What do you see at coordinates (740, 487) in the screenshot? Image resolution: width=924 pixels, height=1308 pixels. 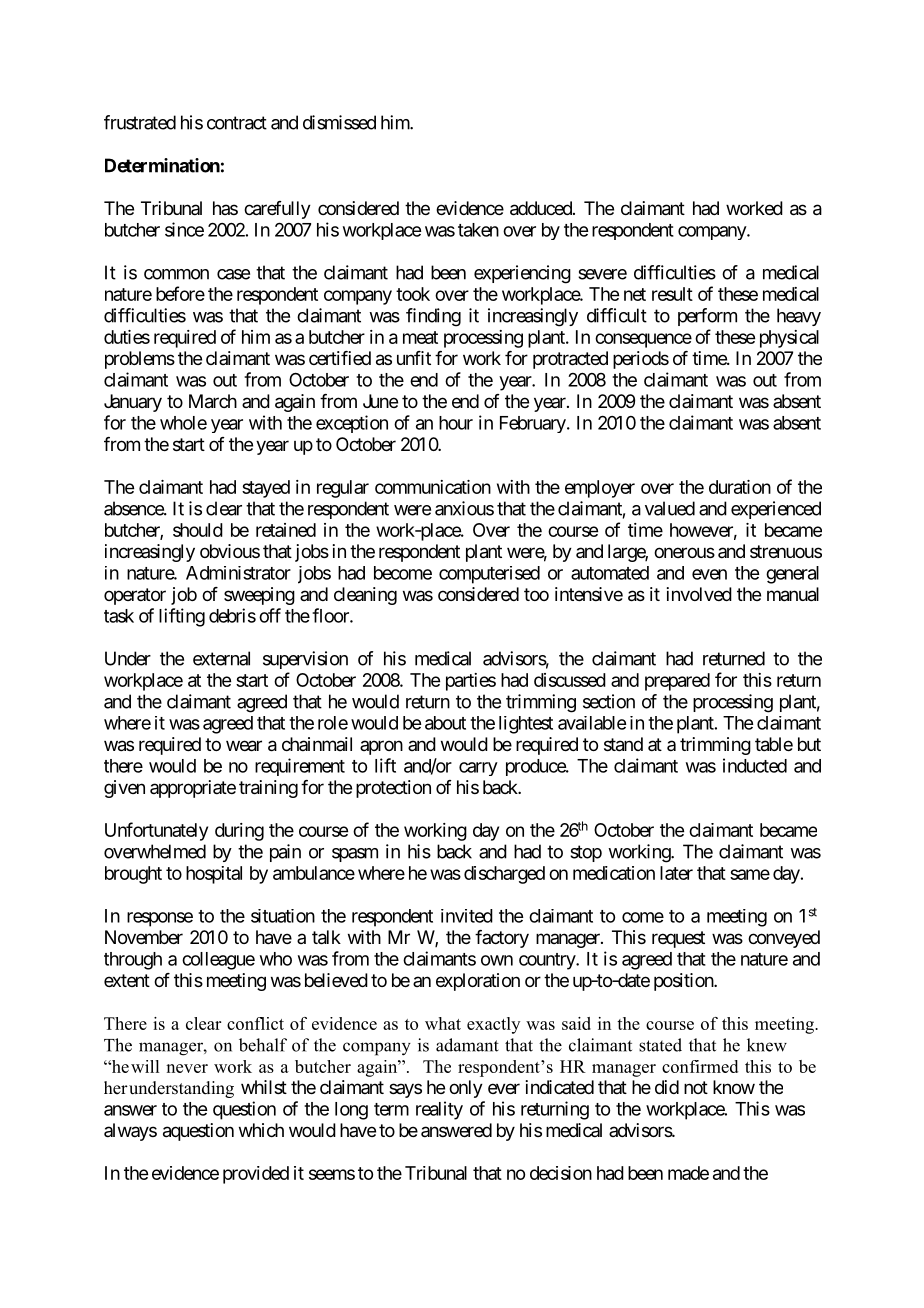 I see `duration` at bounding box center [740, 487].
